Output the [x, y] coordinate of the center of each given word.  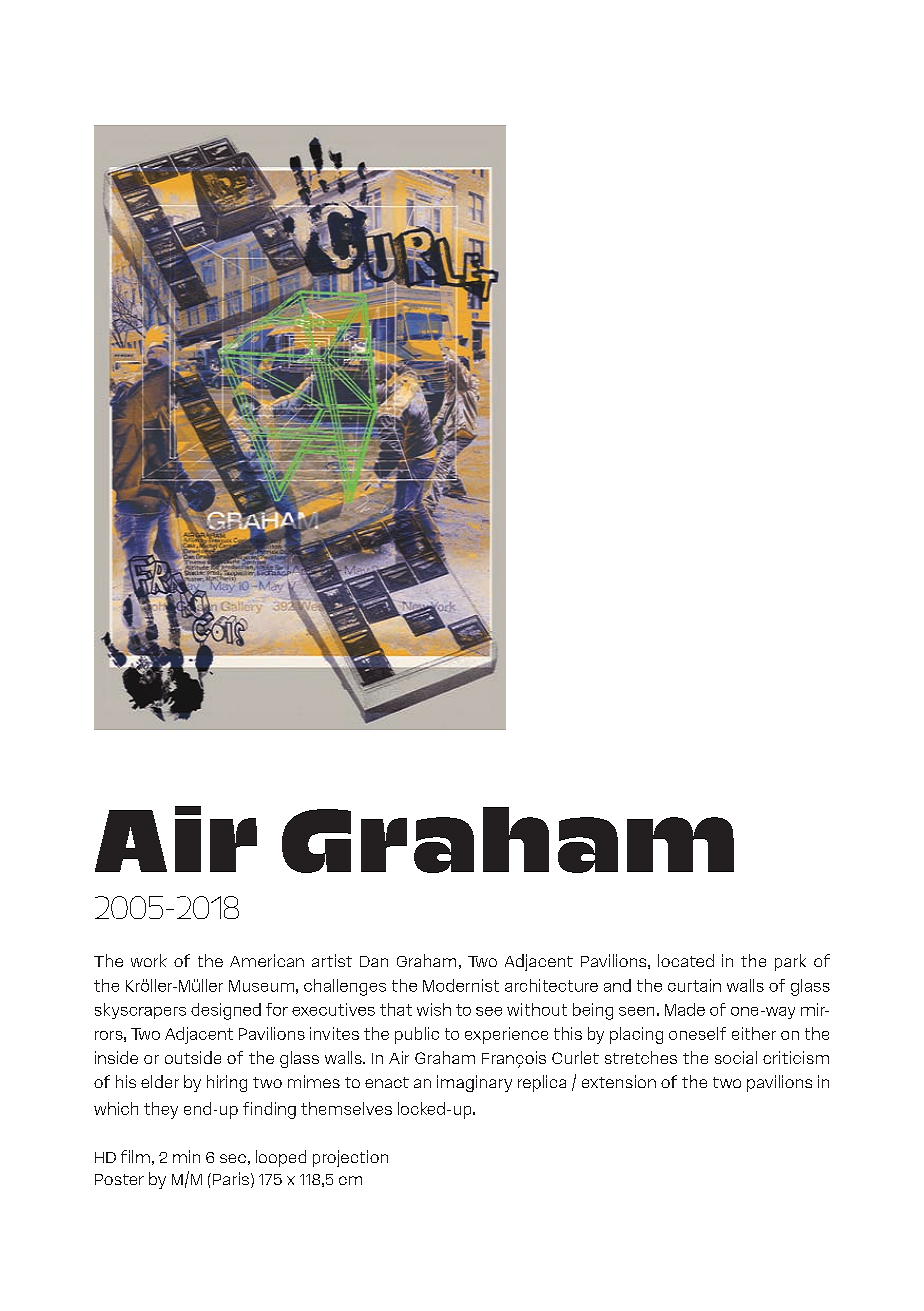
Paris [231, 1178]
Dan [374, 961]
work [149, 960]
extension [619, 1081]
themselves [346, 1108]
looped [281, 1158]
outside [193, 1057]
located [686, 960]
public [417, 1035]
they [161, 1110]
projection [350, 1158]
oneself [697, 1033]
